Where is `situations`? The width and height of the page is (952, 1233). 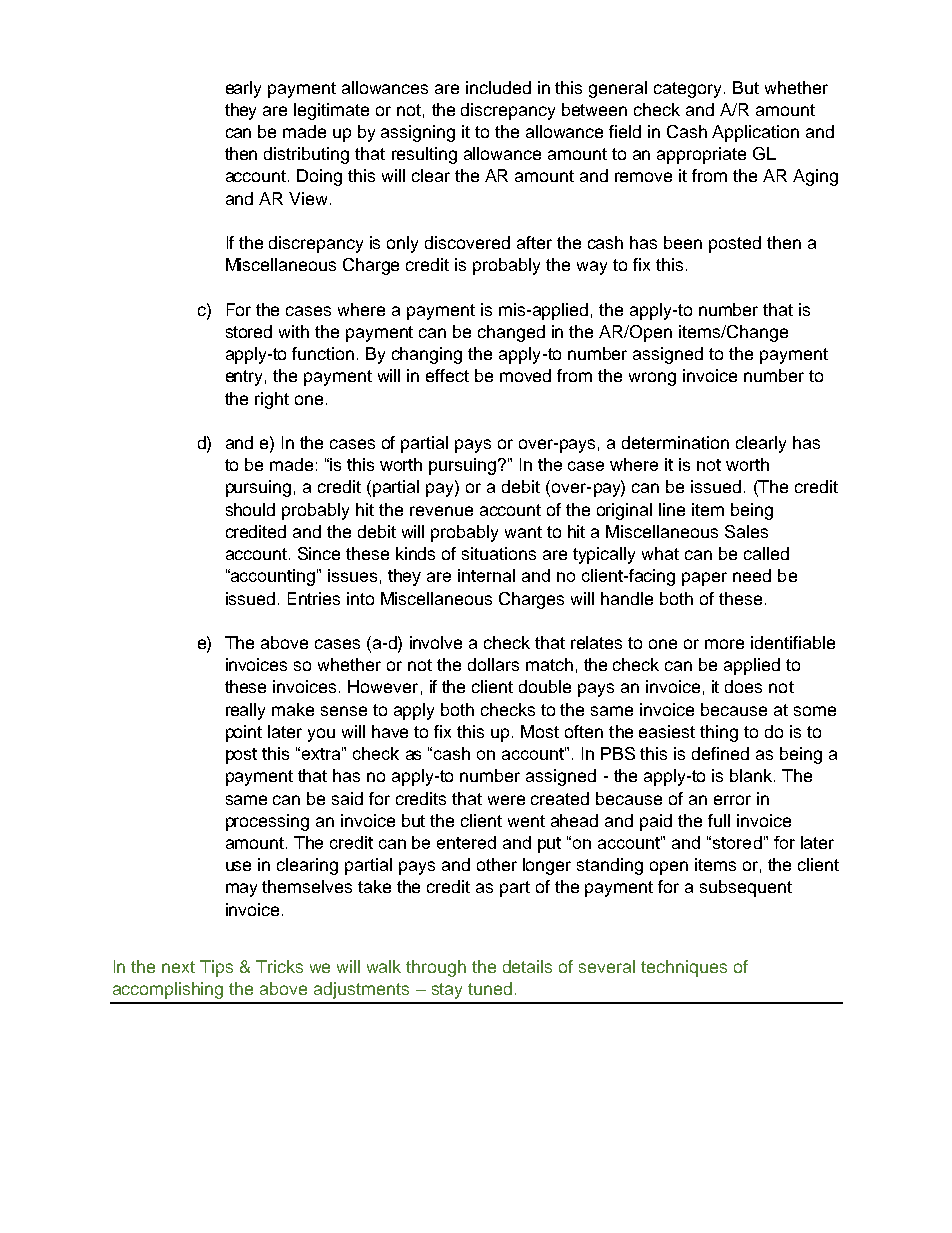 situations is located at coordinates (499, 553).
